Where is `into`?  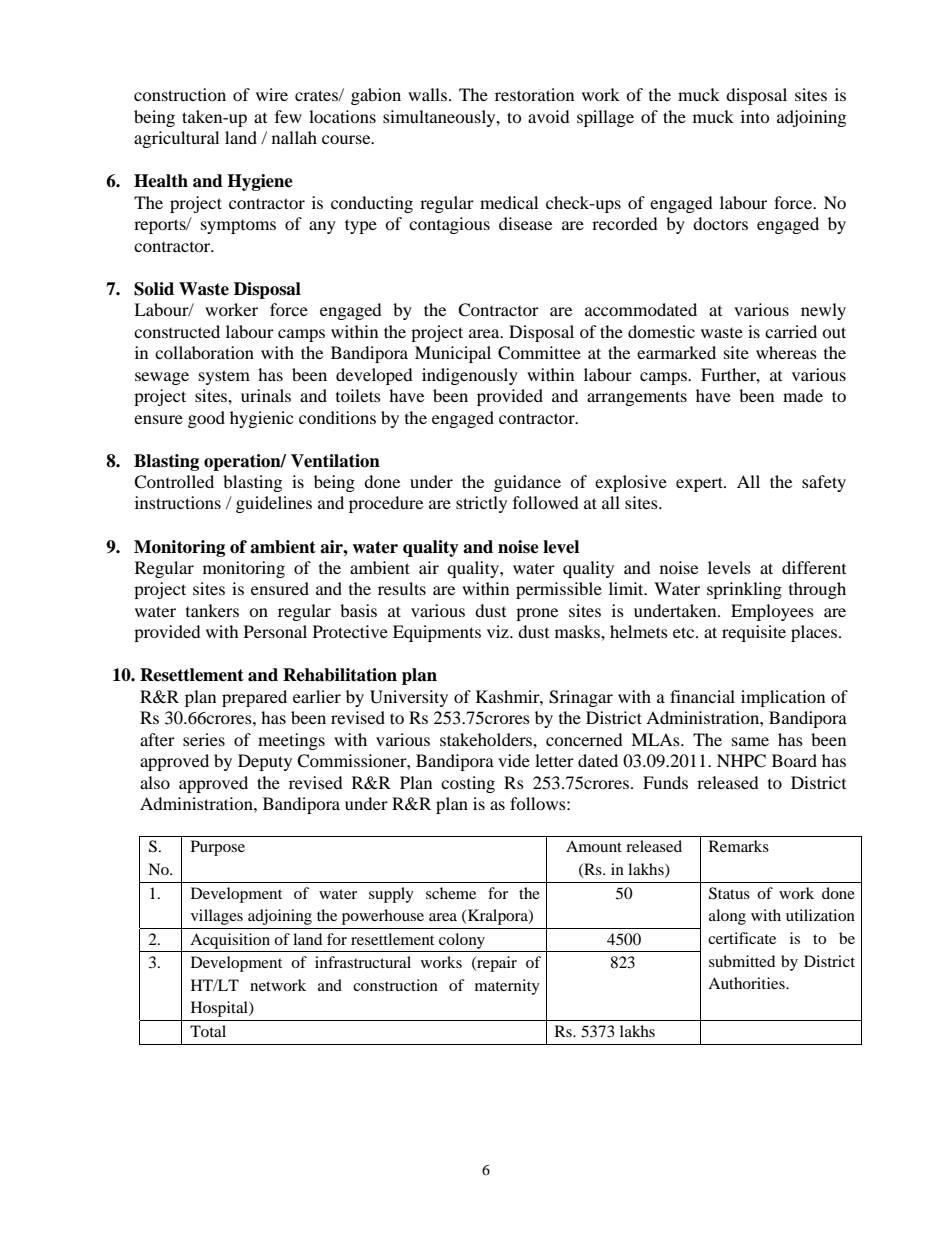
into is located at coordinates (755, 116).
